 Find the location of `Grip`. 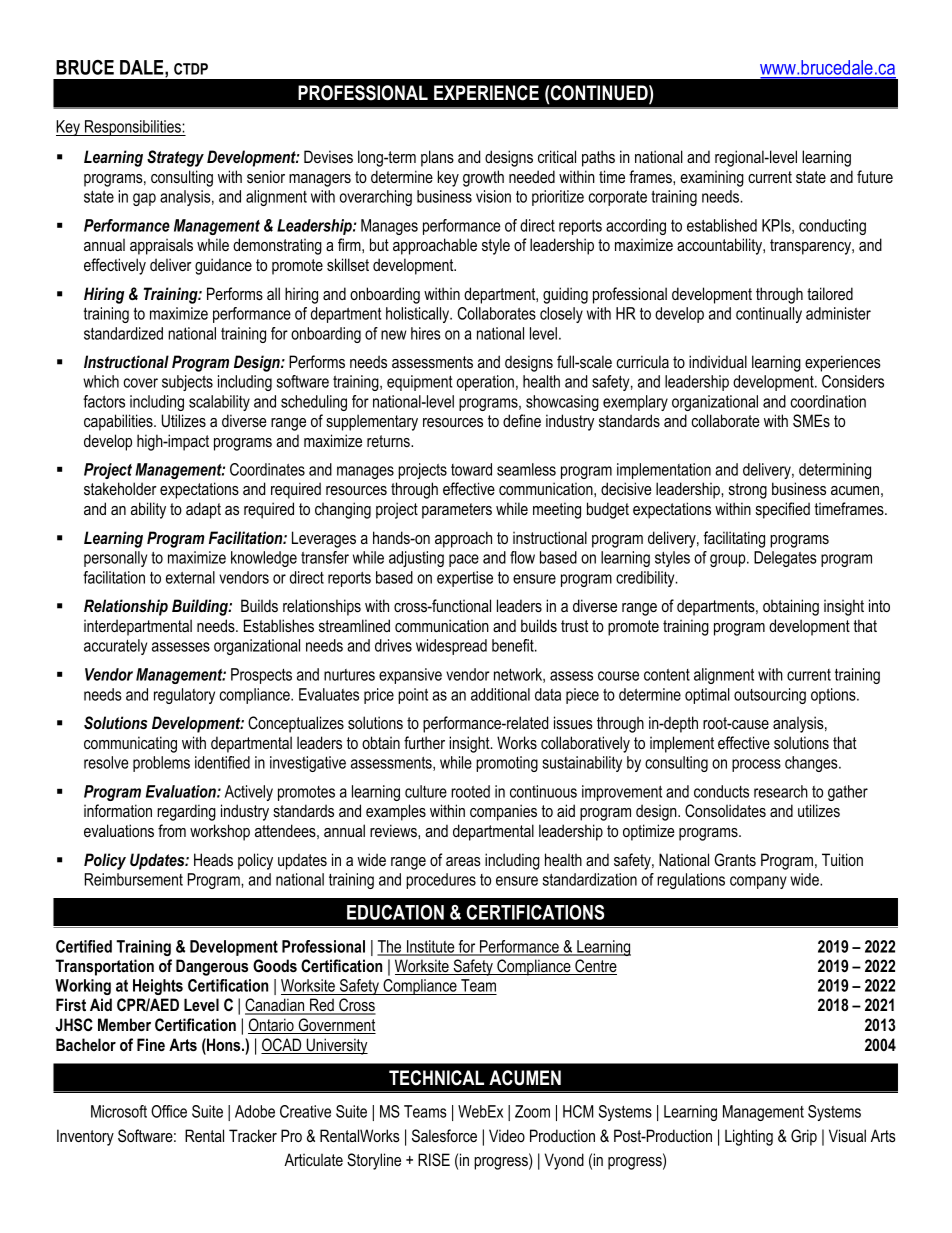

Grip is located at coordinates (804, 1137).
